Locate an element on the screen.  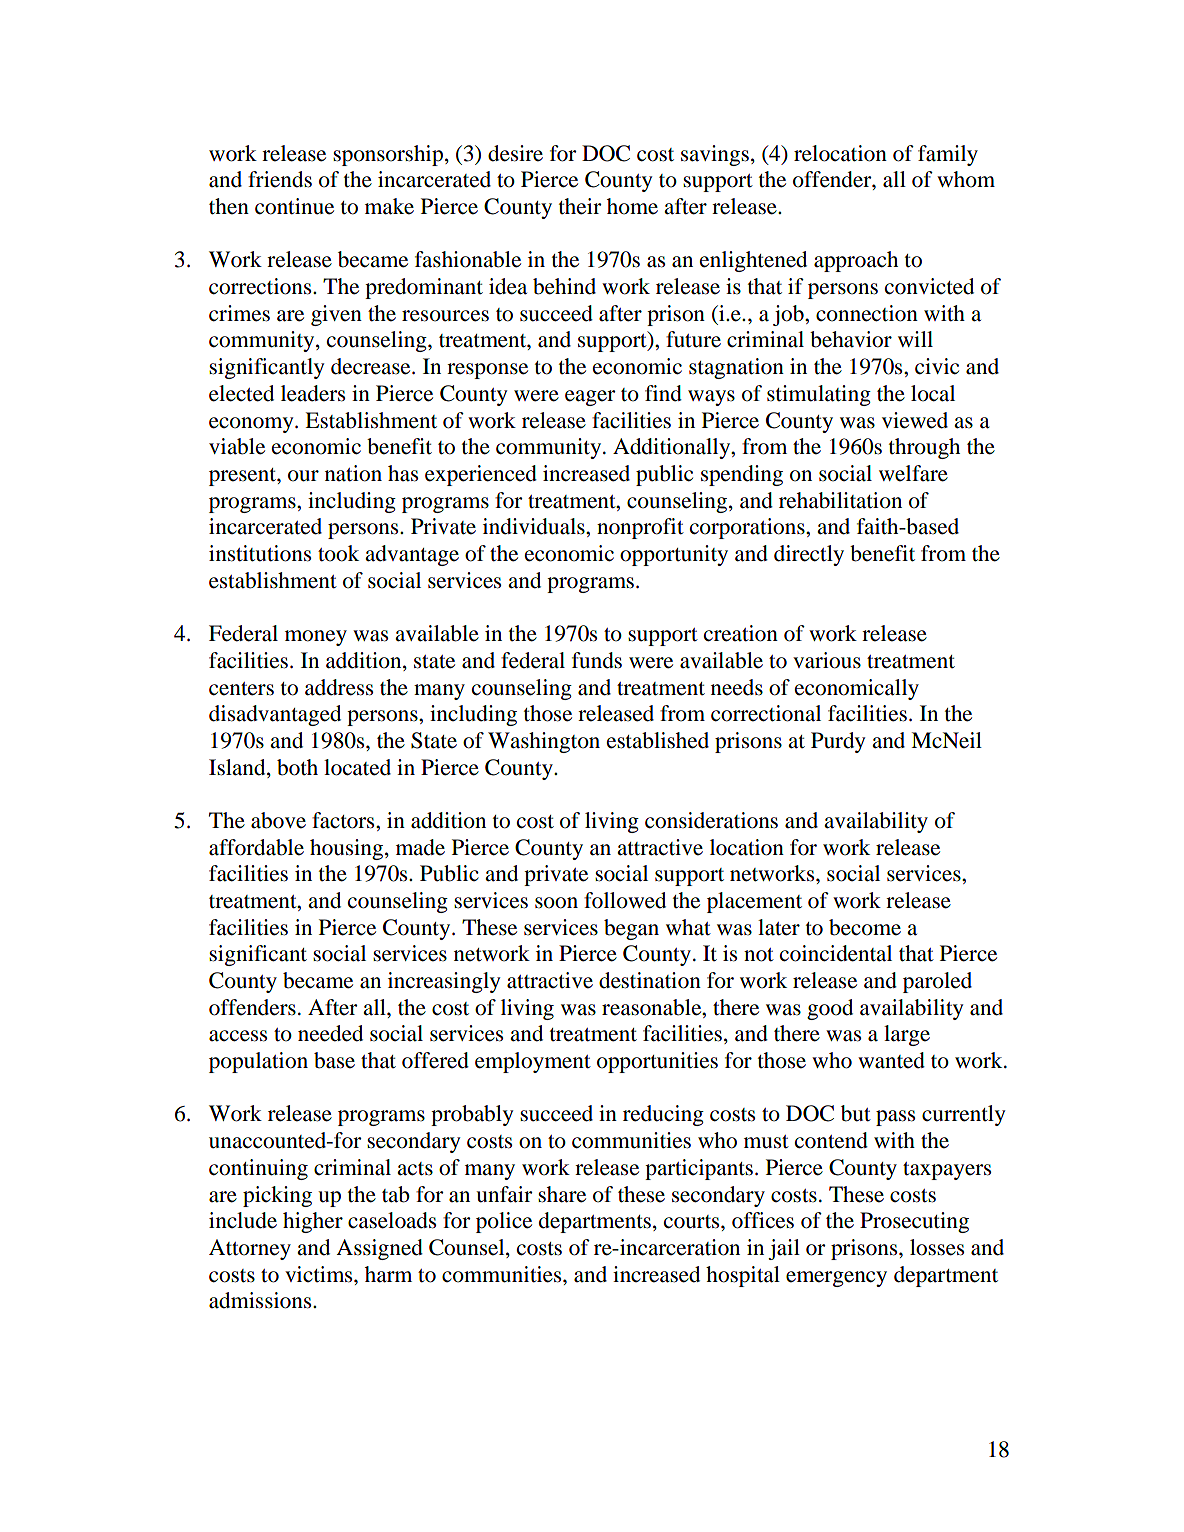
share is located at coordinates (562, 1194).
